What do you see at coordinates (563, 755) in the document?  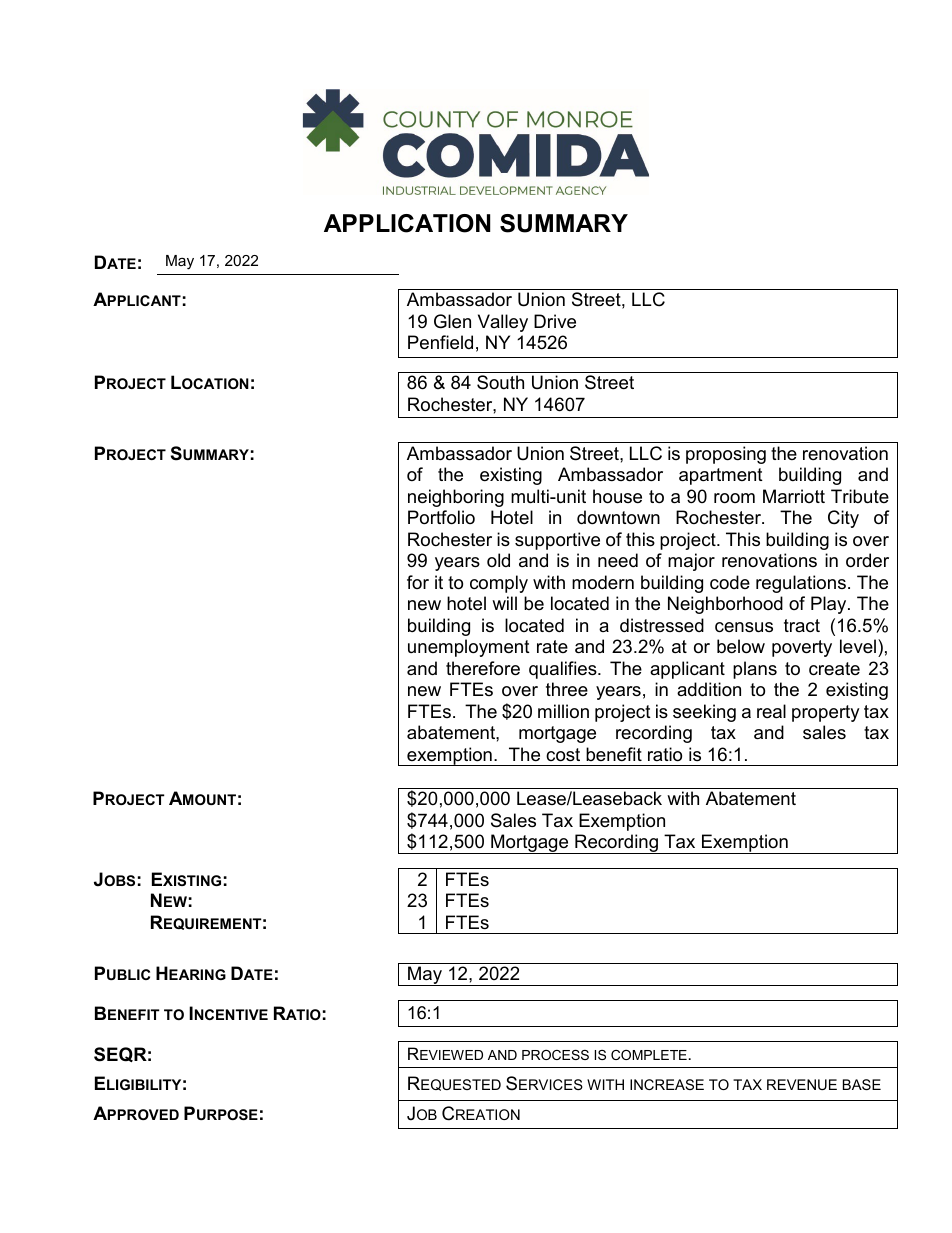 I see `cost` at bounding box center [563, 755].
